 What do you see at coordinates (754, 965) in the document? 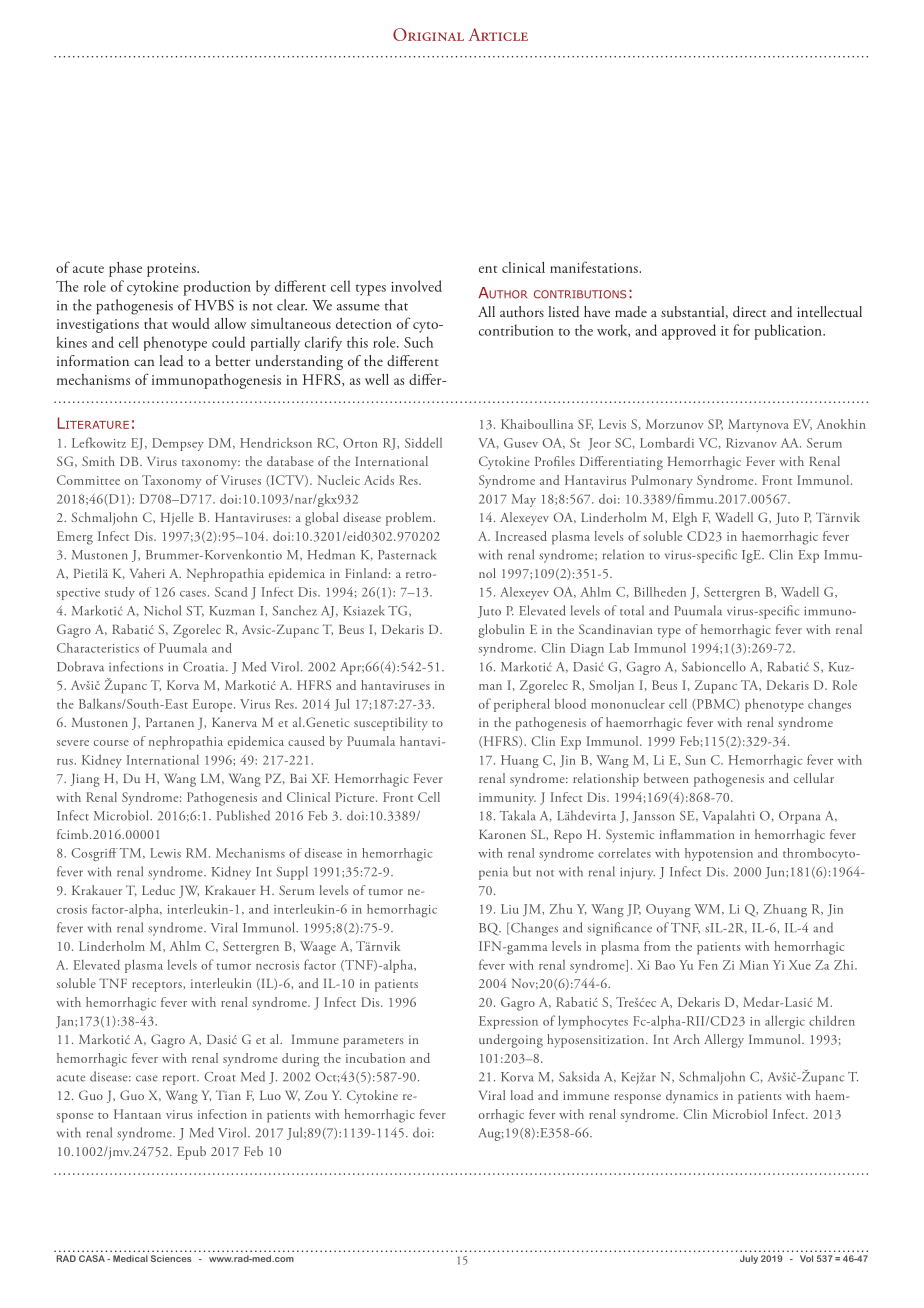
I see `Mian` at bounding box center [754, 965].
